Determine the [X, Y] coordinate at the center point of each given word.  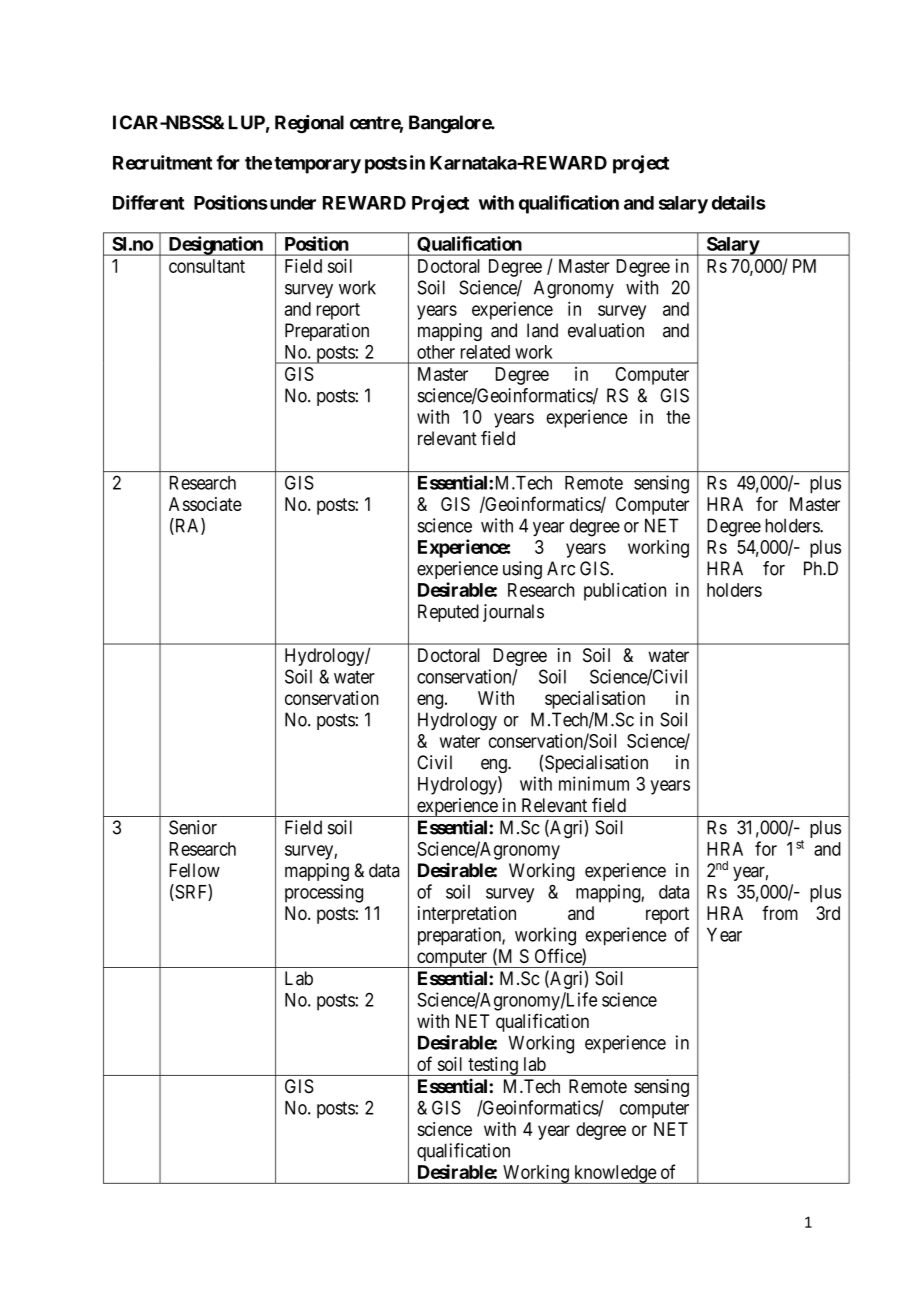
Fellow [195, 870]
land [542, 330]
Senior [193, 827]
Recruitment [162, 162]
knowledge [615, 1174]
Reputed [448, 613]
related [485, 352]
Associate [205, 504]
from [780, 912]
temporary [317, 165]
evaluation [606, 330]
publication [625, 591]
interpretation [467, 915]
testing [493, 1066]
